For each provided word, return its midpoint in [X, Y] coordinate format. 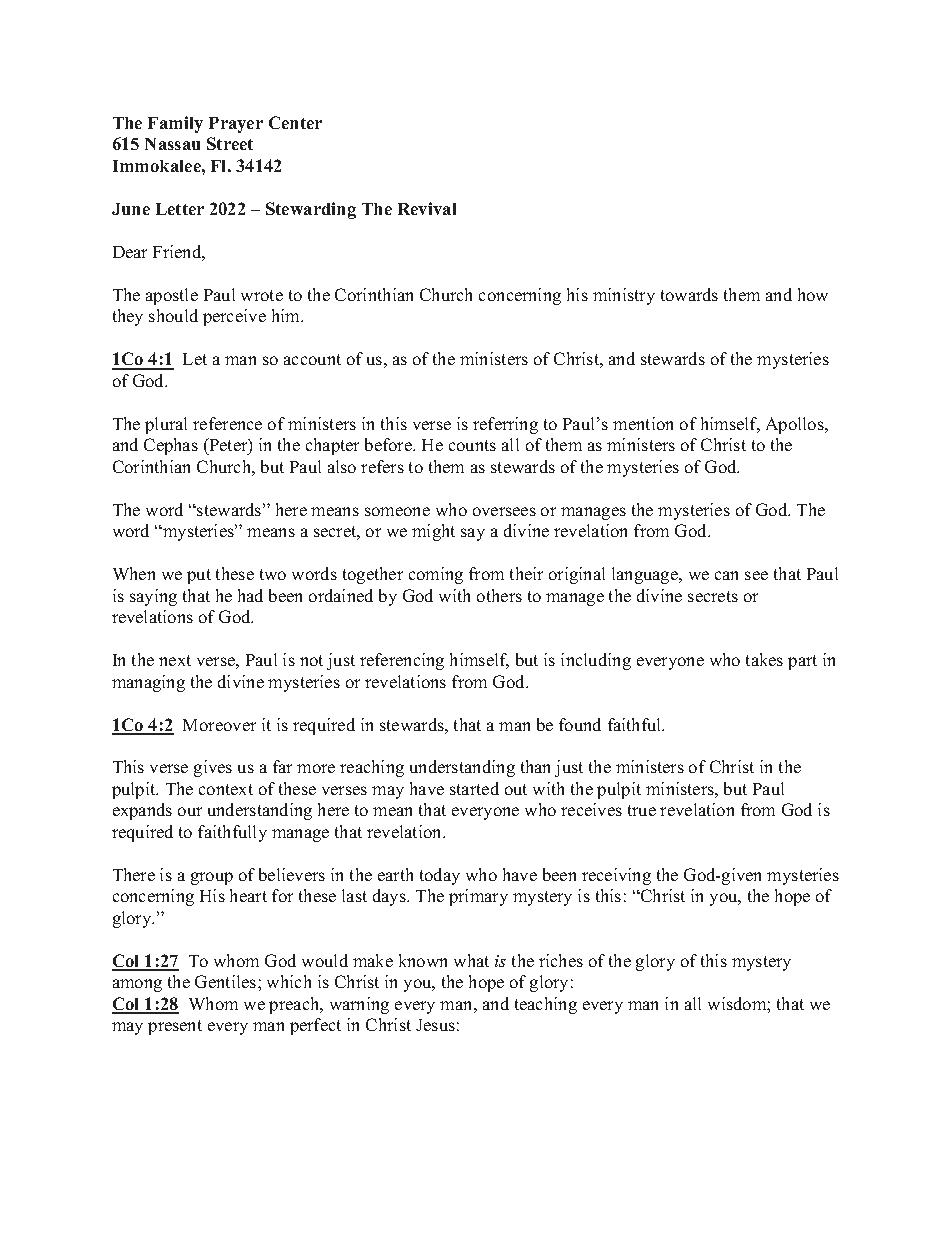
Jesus [435, 1025]
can [726, 575]
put [199, 576]
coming [436, 575]
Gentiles [227, 981]
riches [561, 960]
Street [230, 143]
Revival [427, 208]
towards [689, 294]
